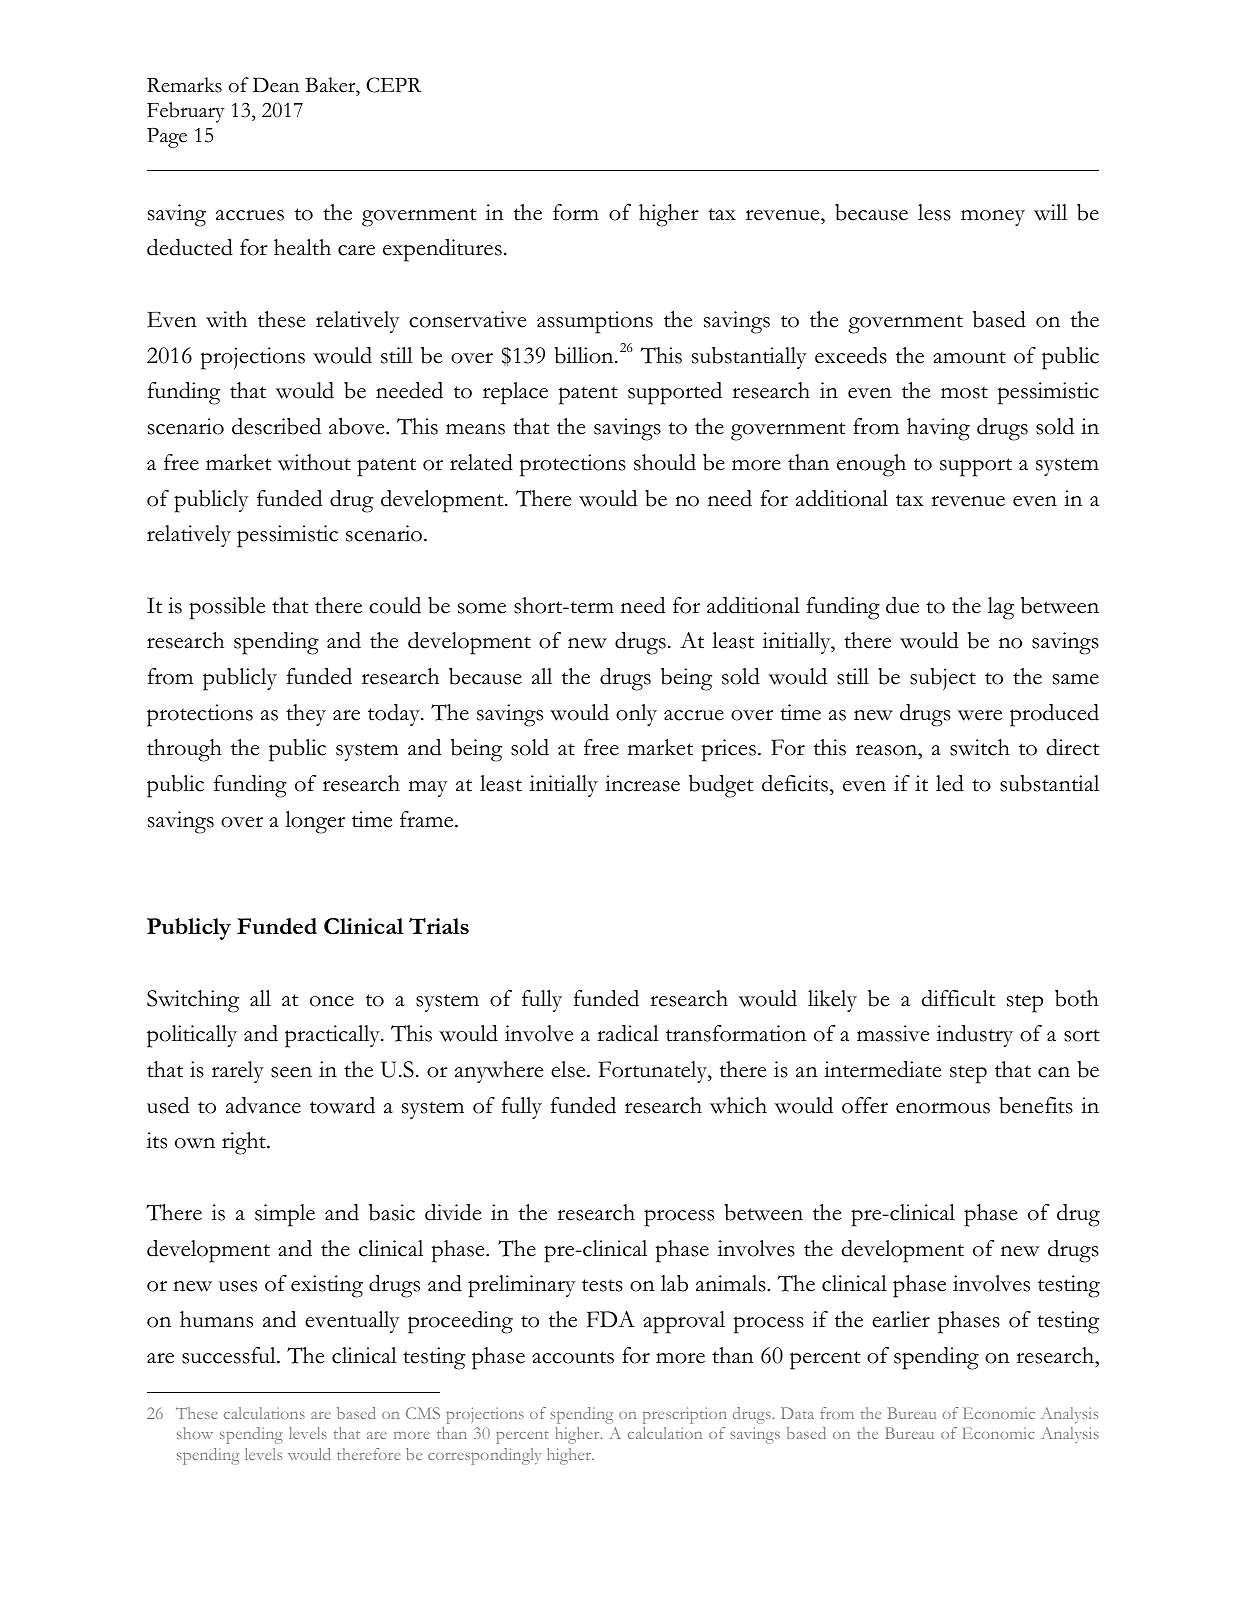  I want to click on show, so click(195, 1433).
